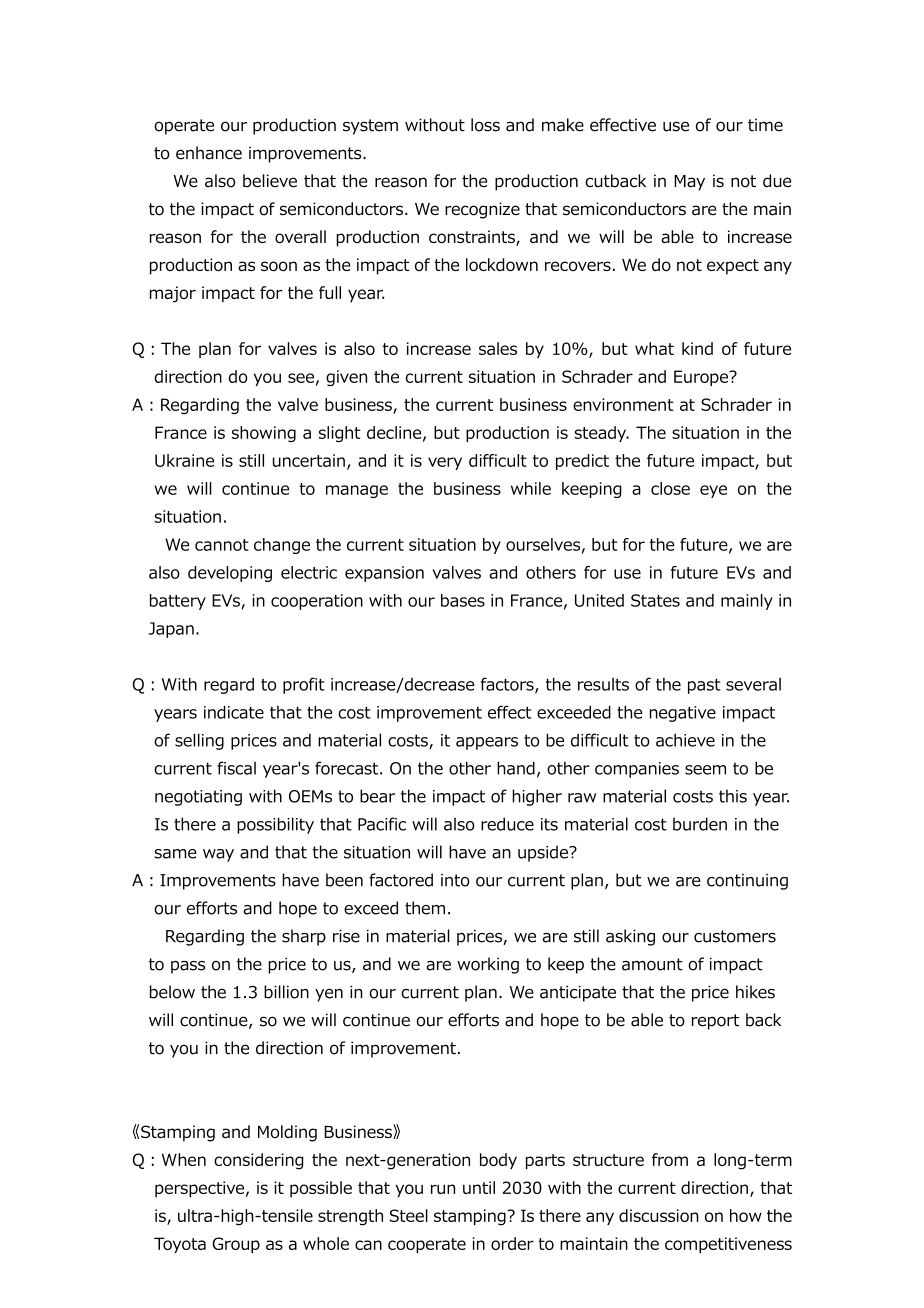 Image resolution: width=924 pixels, height=1308 pixels. Describe the element at coordinates (704, 686) in the image. I see `past` at that location.
